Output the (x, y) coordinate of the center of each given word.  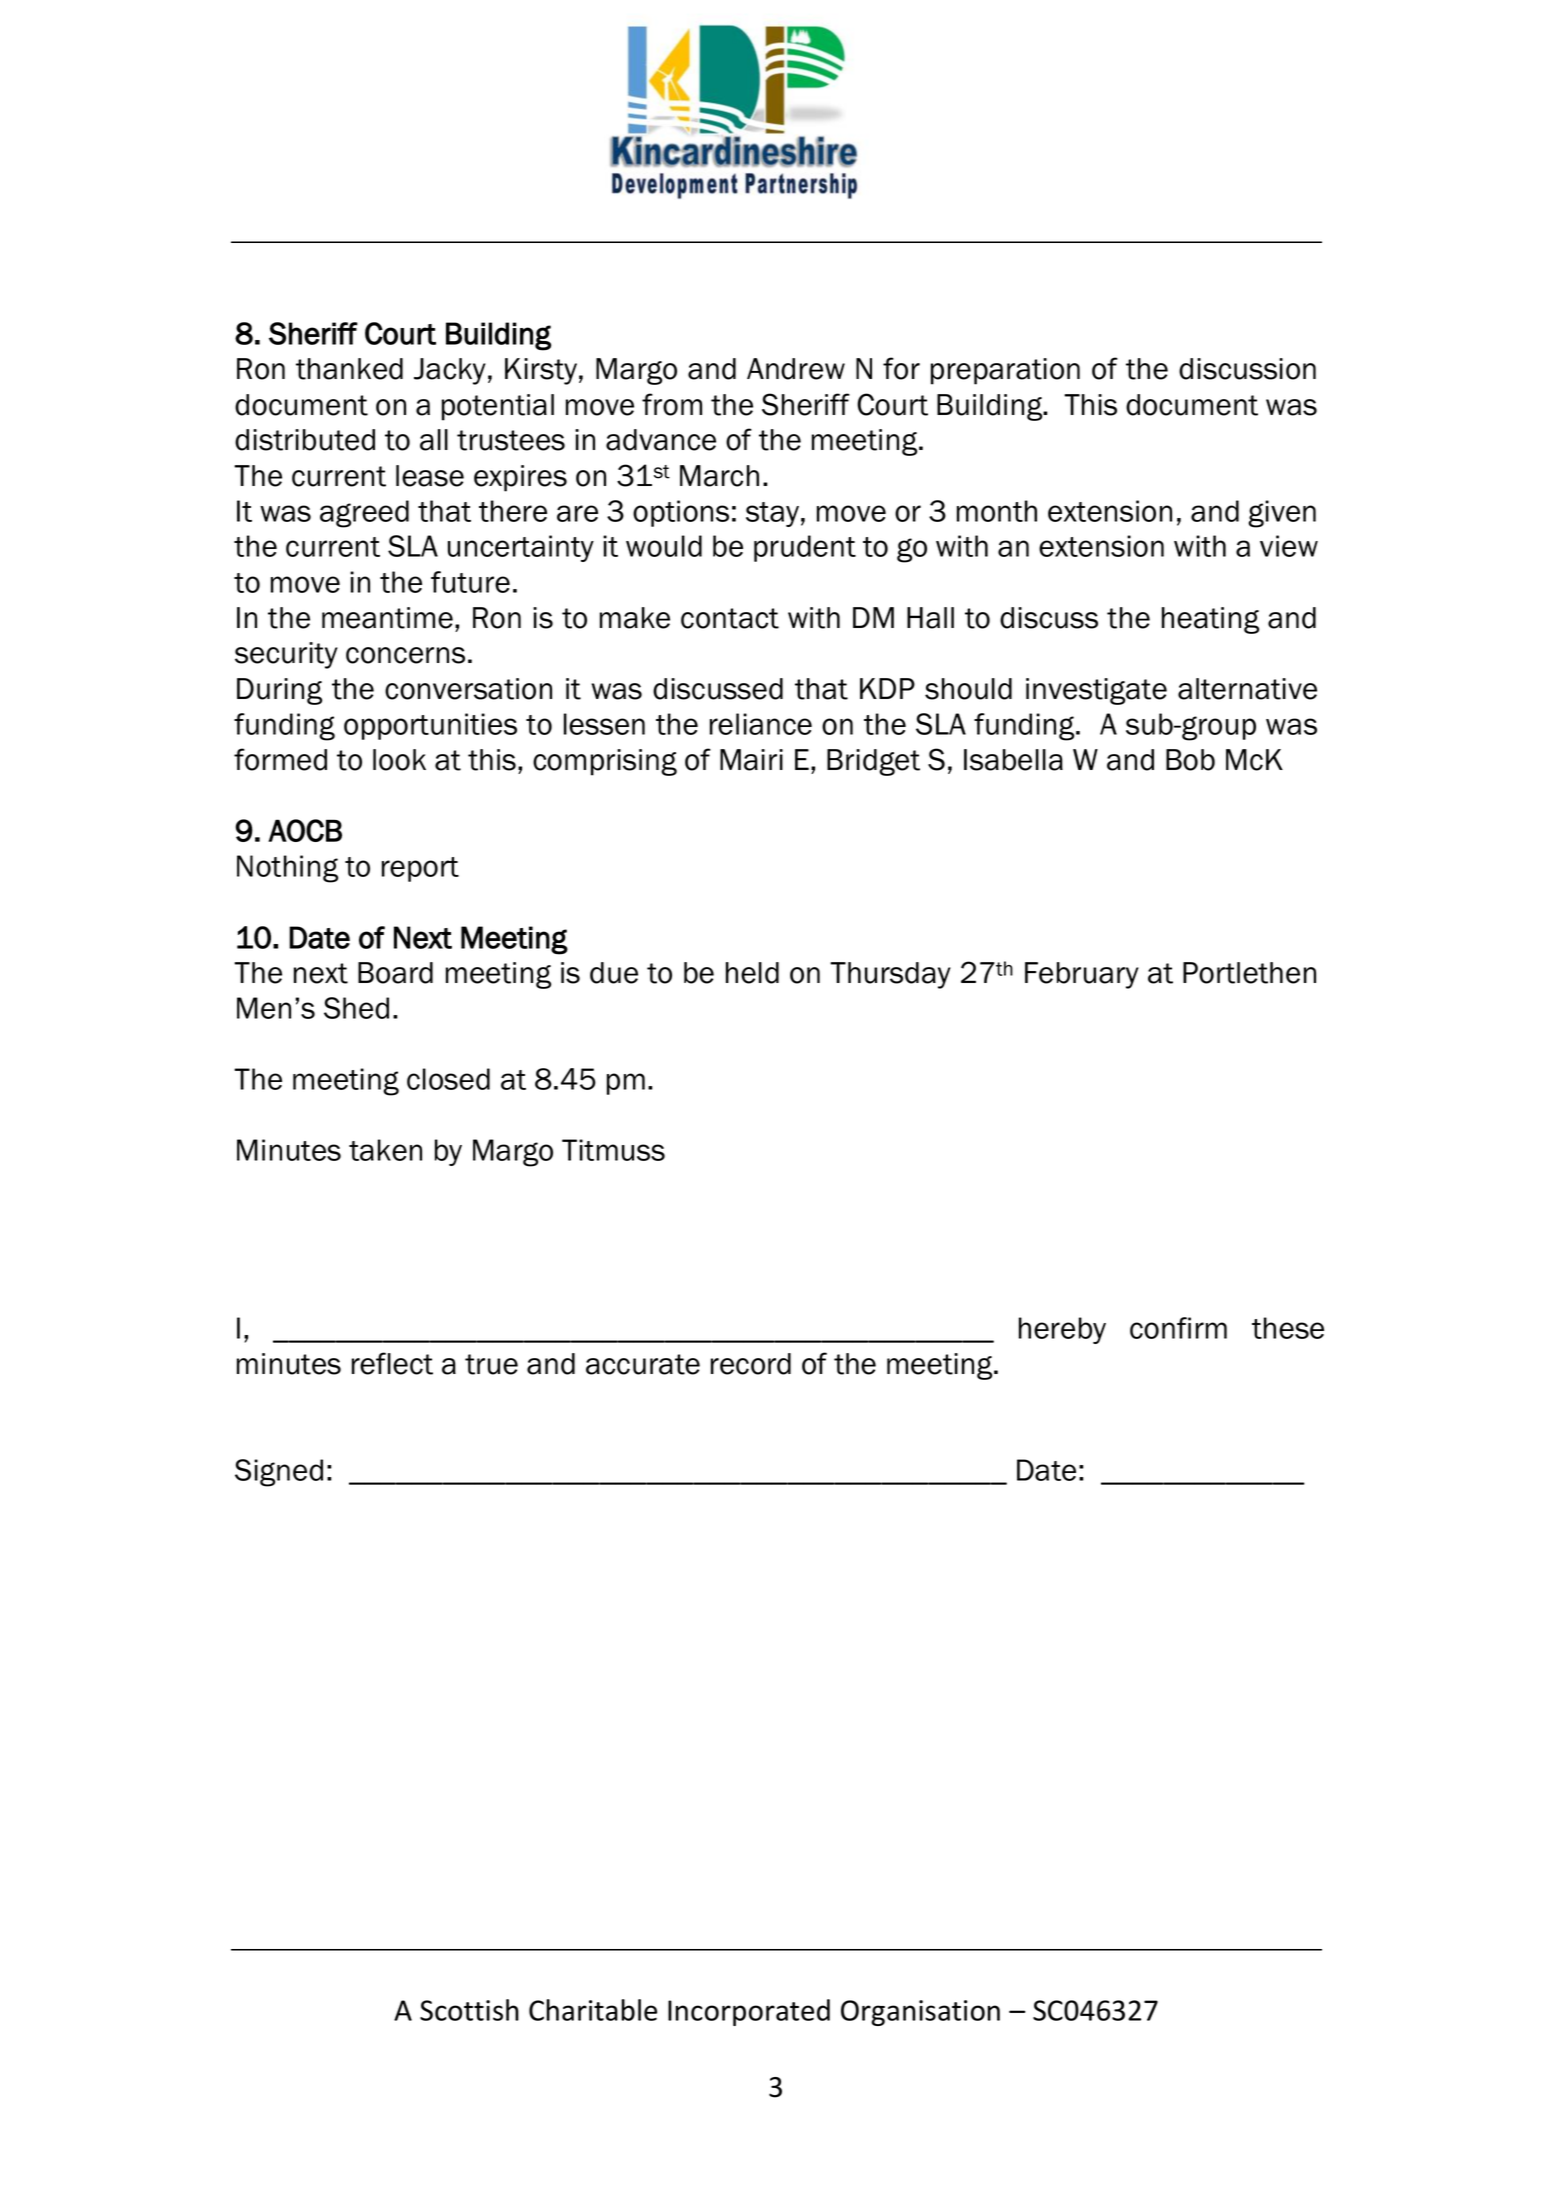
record (751, 1364)
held (752, 973)
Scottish (469, 2010)
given (1282, 514)
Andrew (796, 369)
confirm (1178, 1328)
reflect (392, 1363)
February (1082, 975)
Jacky (450, 371)
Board (395, 973)
